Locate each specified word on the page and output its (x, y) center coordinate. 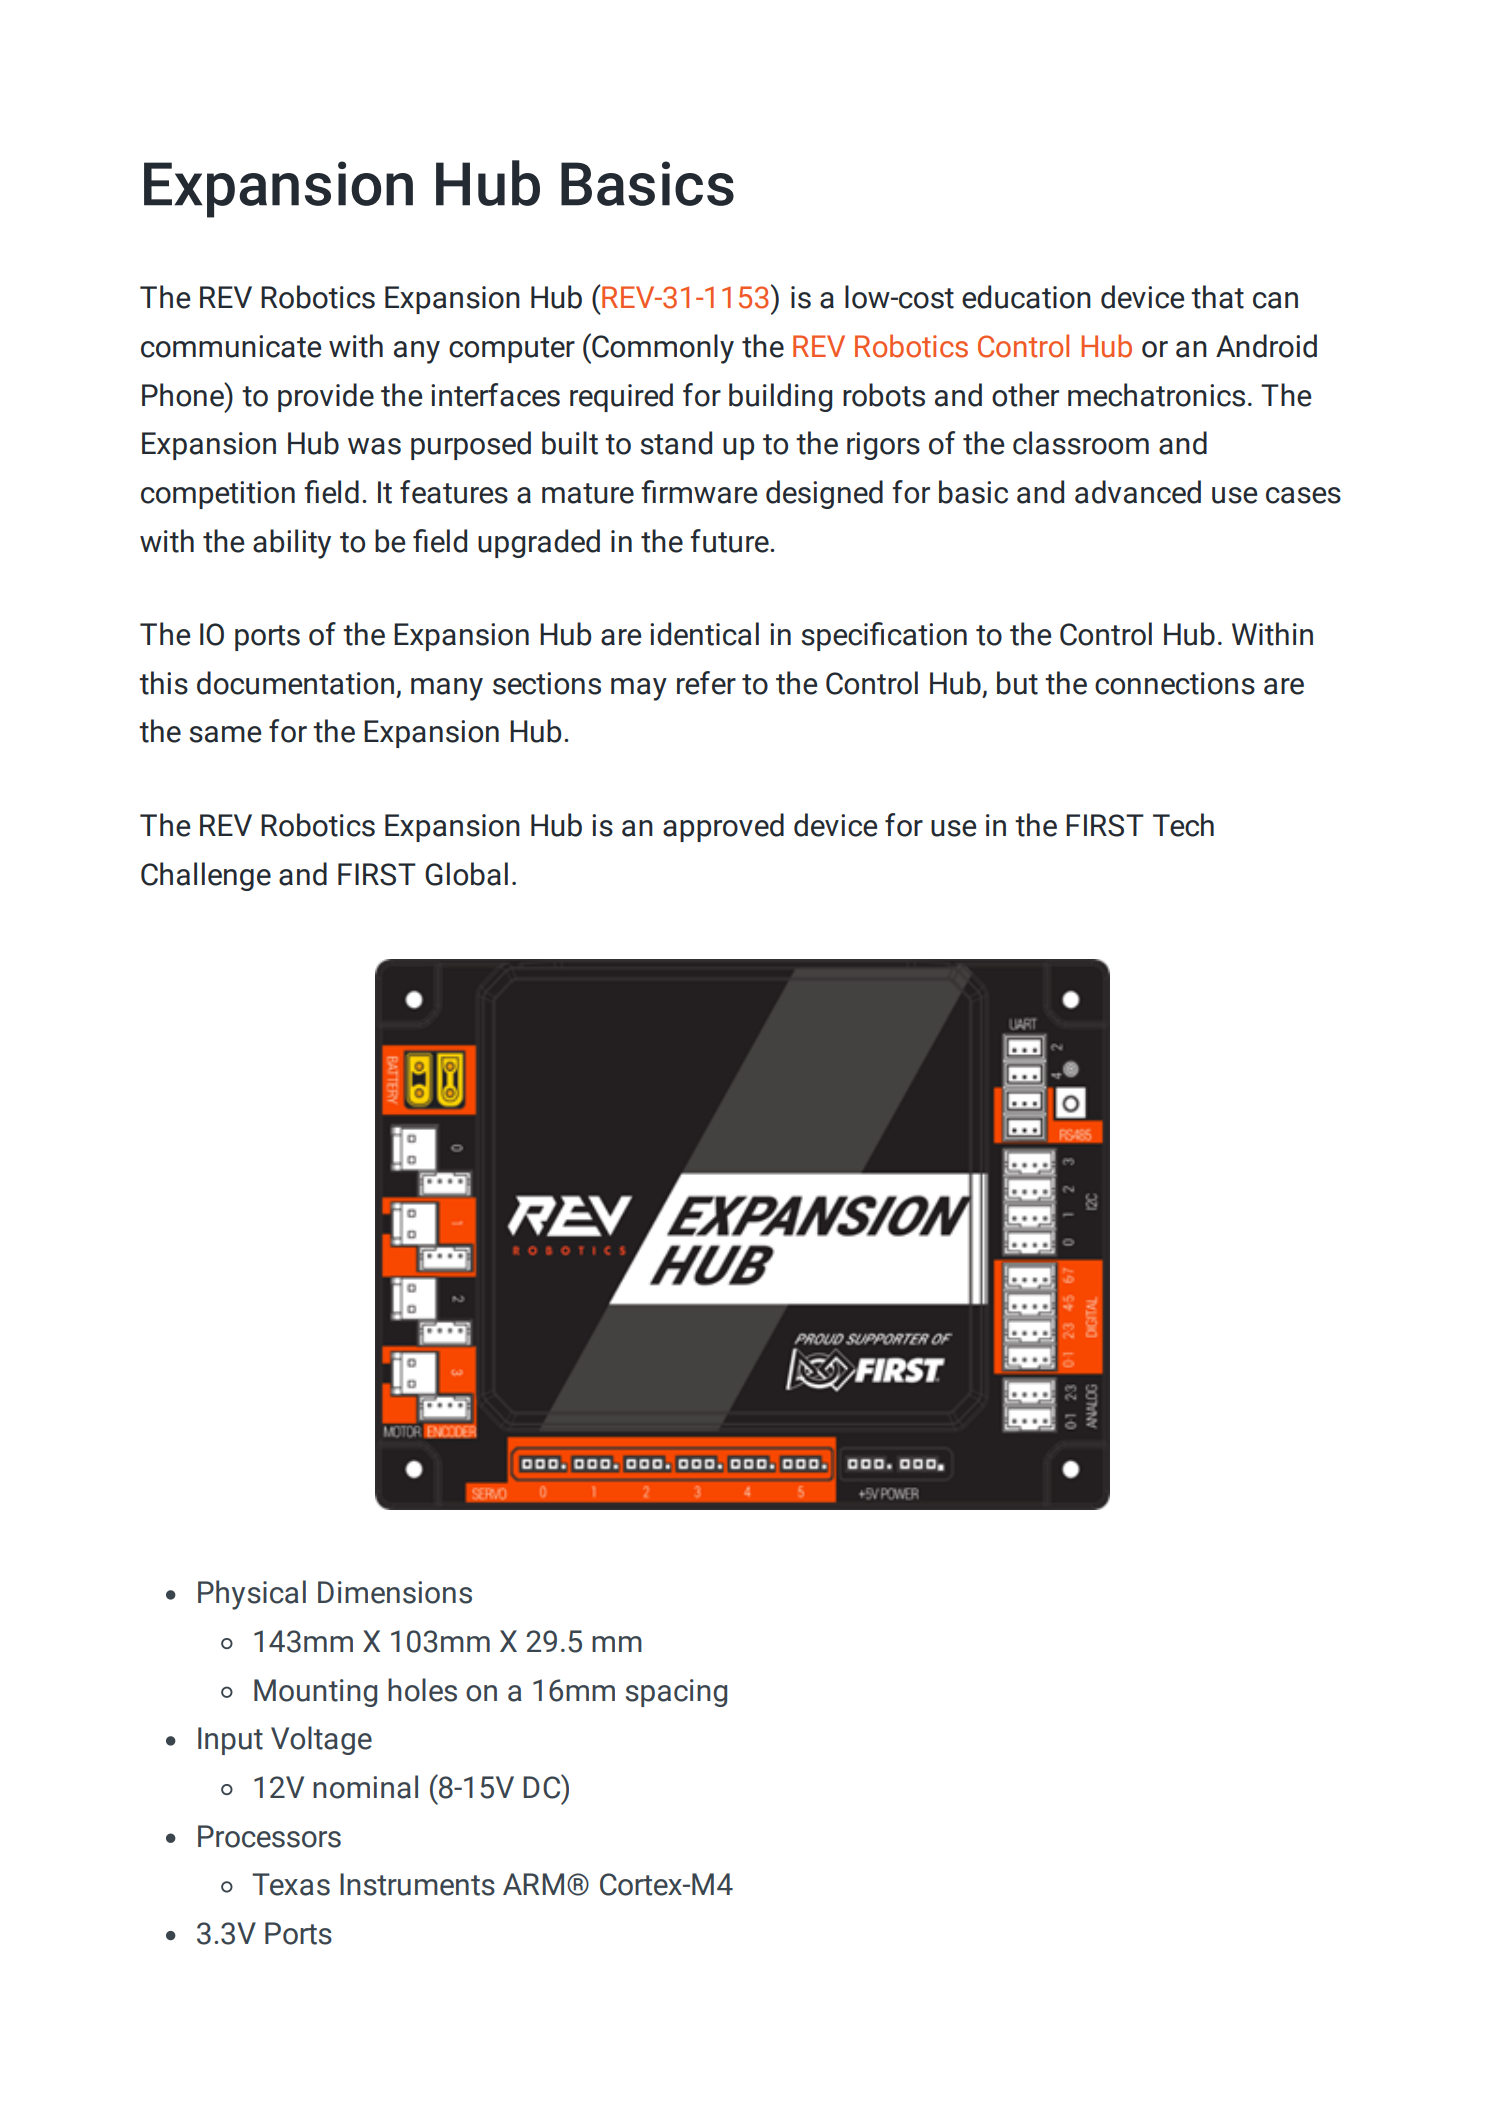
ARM (533, 1884)
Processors (269, 1836)
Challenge (206, 876)
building (780, 397)
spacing (676, 1693)
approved (723, 827)
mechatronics (1156, 395)
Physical (252, 1595)
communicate (231, 346)
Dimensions (395, 1592)
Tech (1183, 825)
